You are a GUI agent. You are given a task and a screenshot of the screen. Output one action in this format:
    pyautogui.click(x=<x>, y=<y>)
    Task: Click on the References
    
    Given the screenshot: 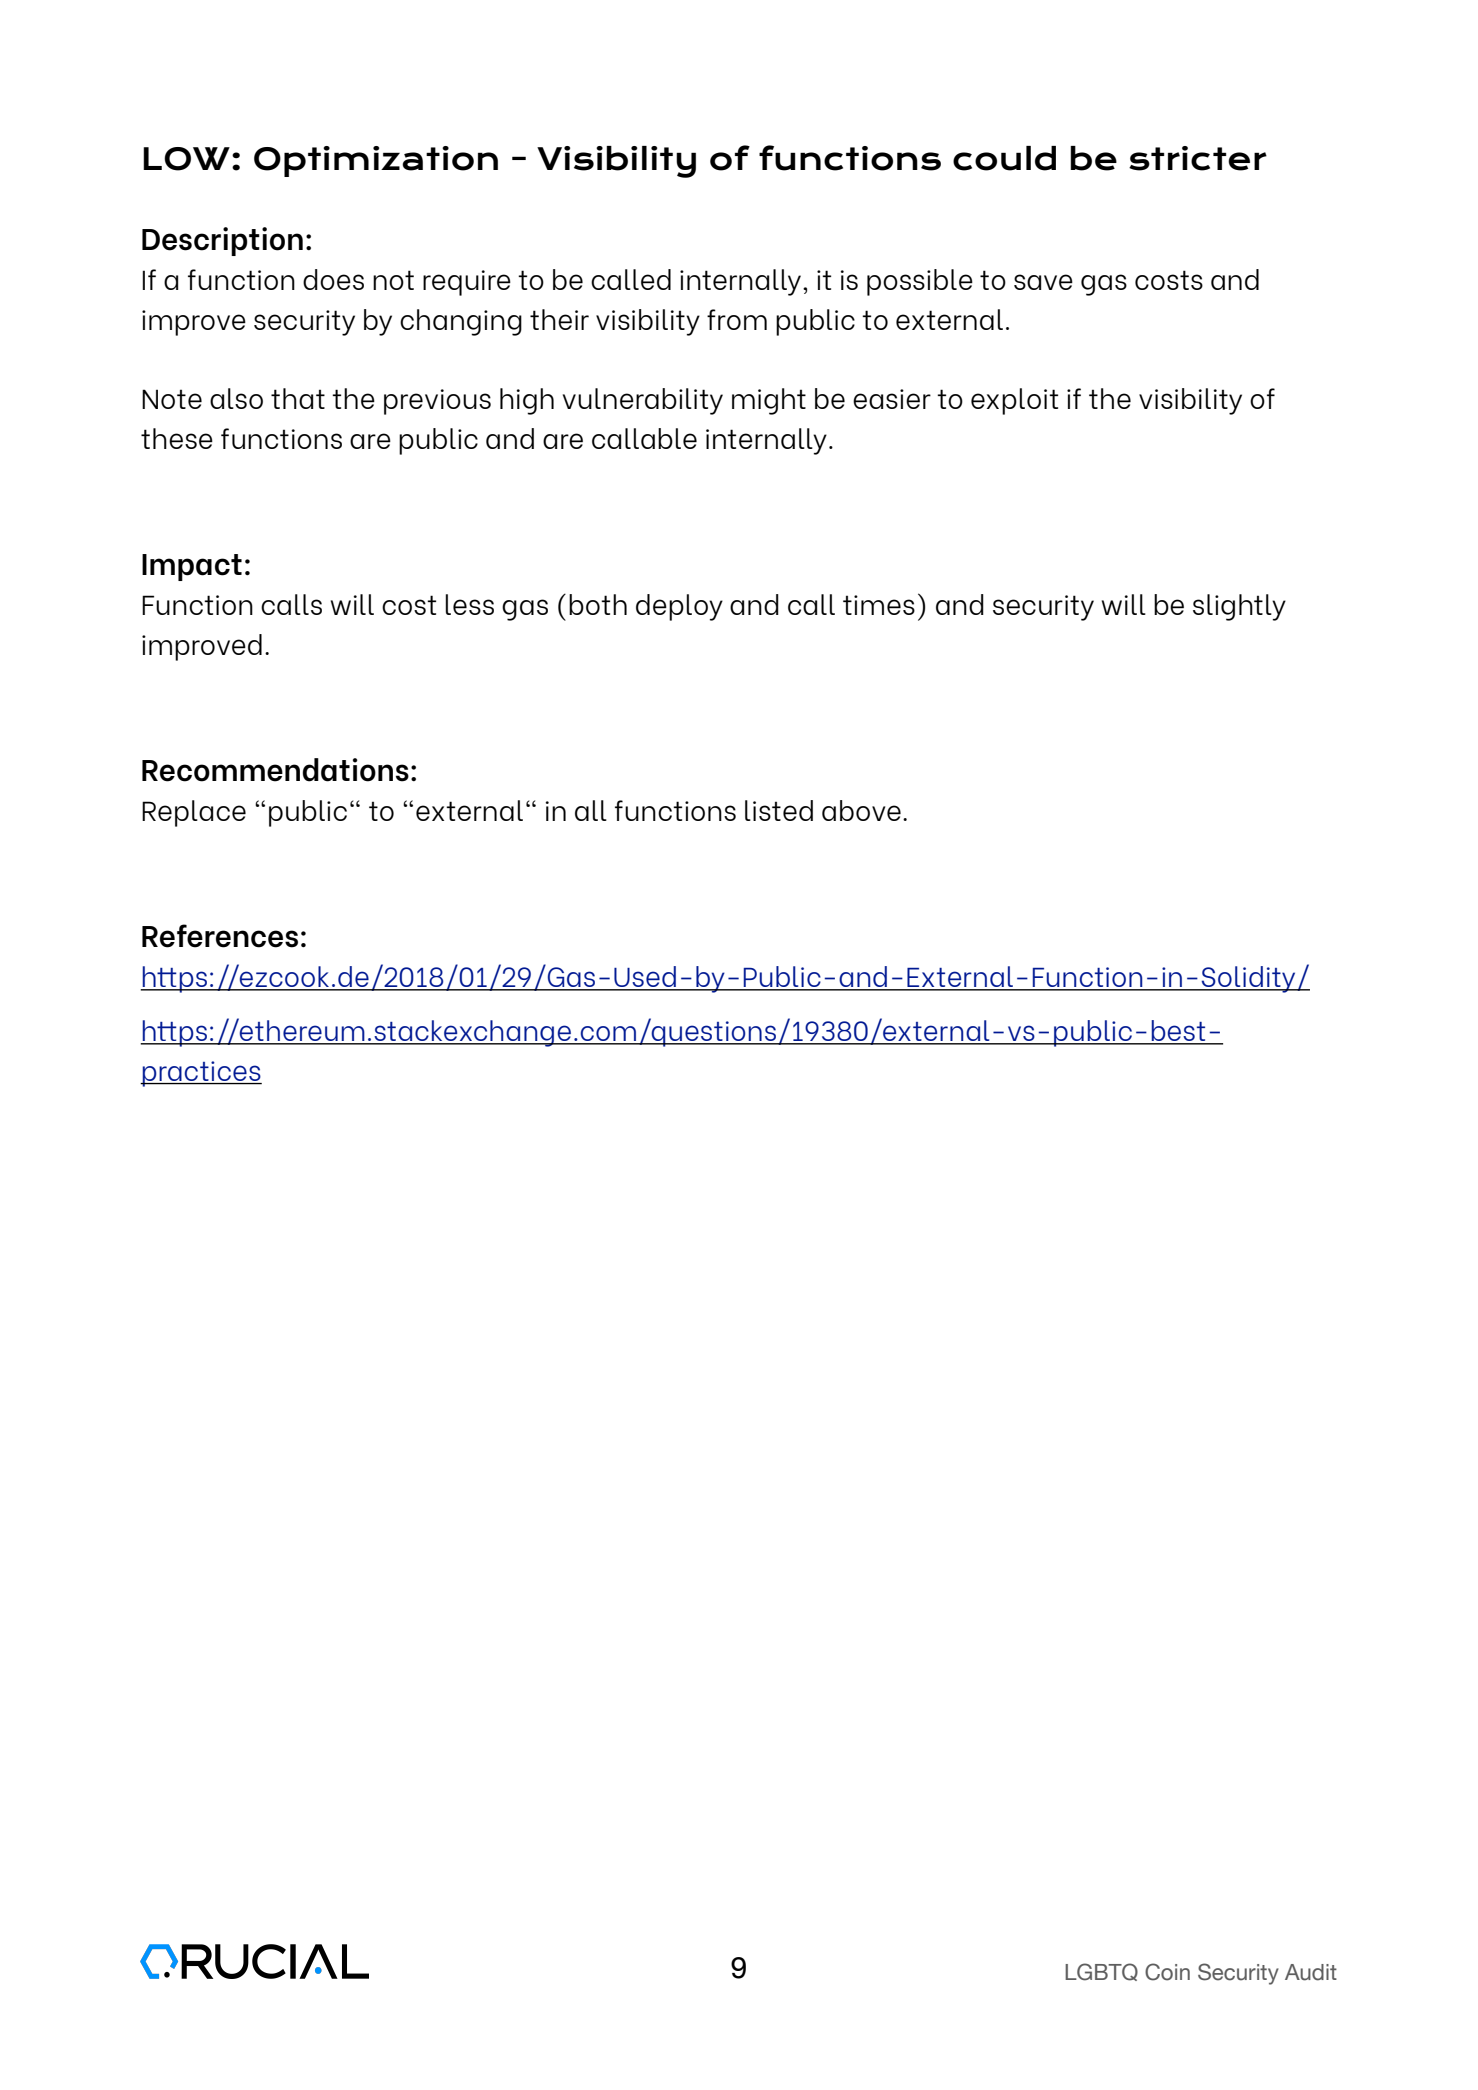 What is the action you would take?
    pyautogui.click(x=220, y=936)
